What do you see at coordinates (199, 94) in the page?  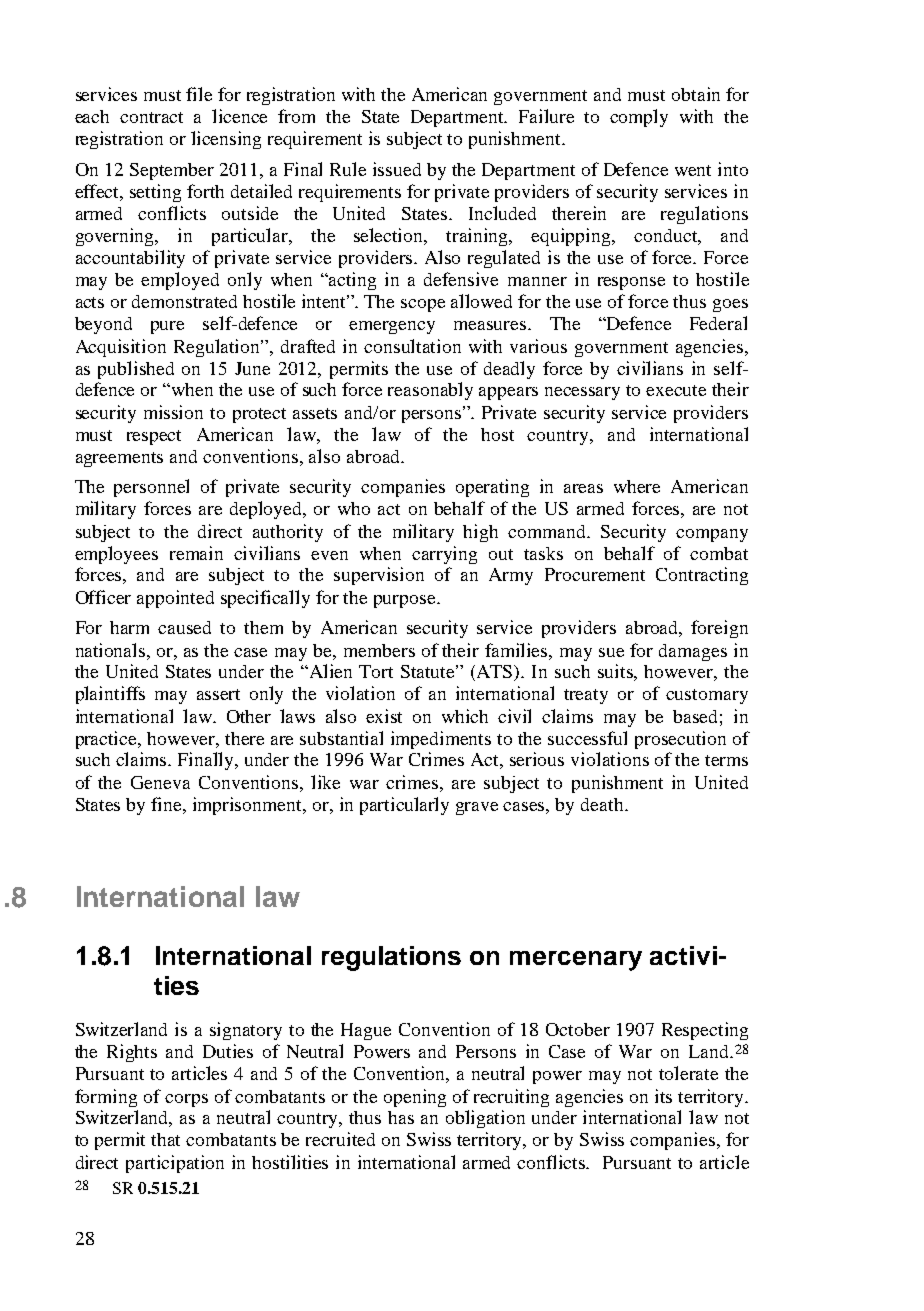 I see `file` at bounding box center [199, 94].
